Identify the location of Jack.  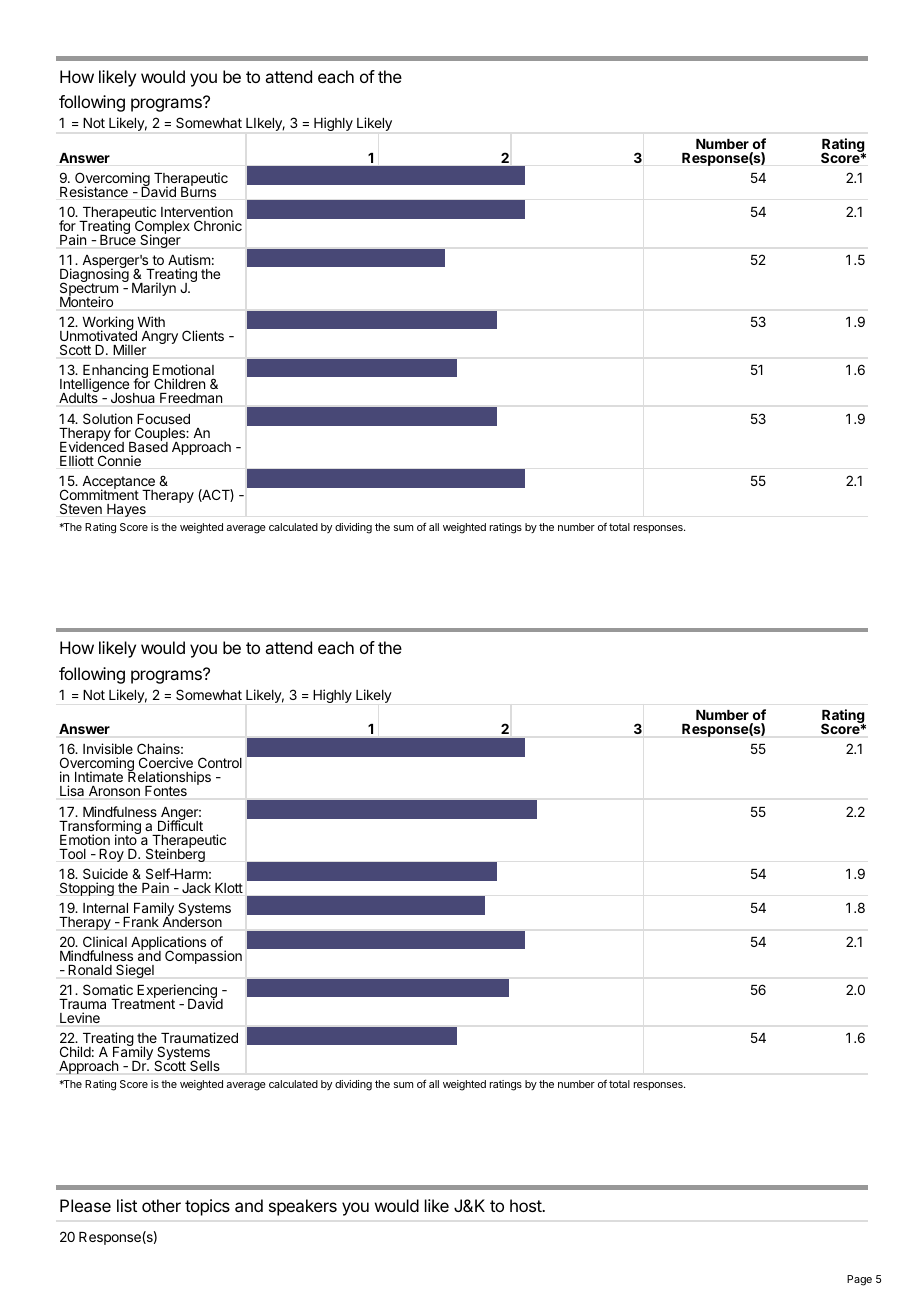
(196, 888).
